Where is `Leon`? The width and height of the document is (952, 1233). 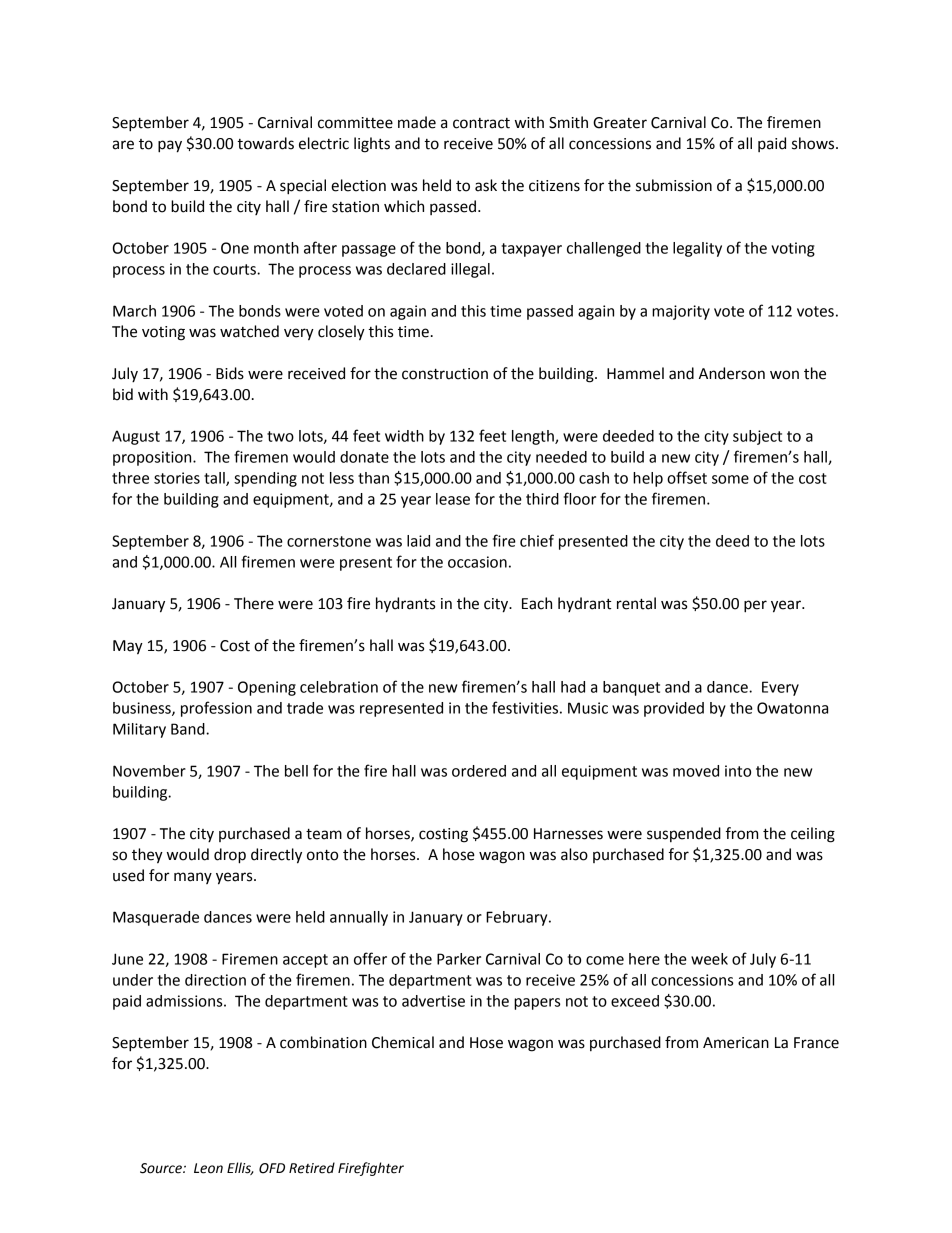
Leon is located at coordinates (208, 1168).
